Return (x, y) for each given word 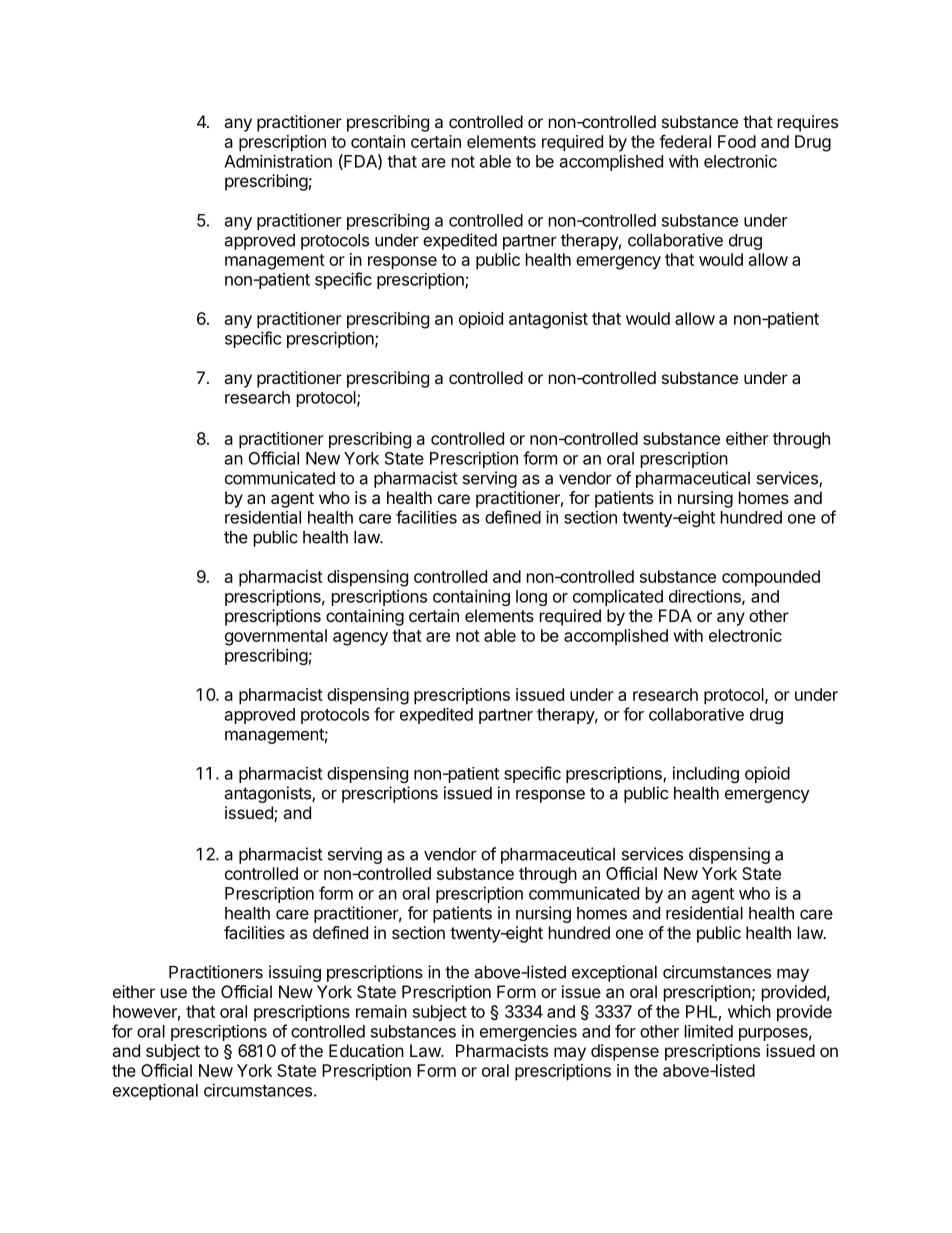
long (531, 598)
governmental (276, 637)
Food (737, 141)
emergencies (528, 1033)
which (749, 1011)
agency (360, 639)
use (174, 993)
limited (709, 1031)
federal (685, 141)
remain (381, 1011)
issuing (295, 973)
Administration (278, 161)
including (706, 774)
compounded (771, 578)
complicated (618, 597)
